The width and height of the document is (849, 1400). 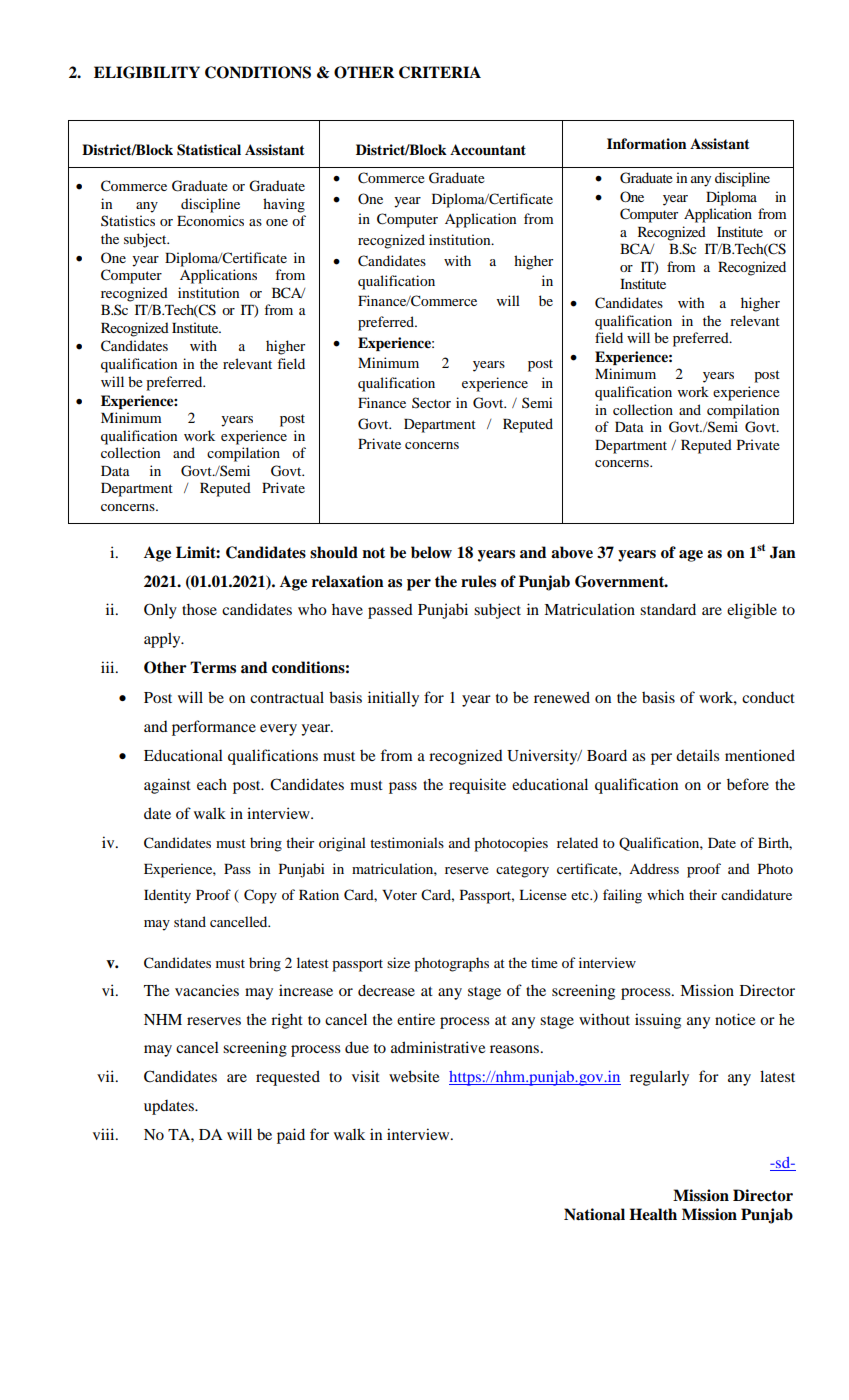 I want to click on size, so click(x=398, y=962).
